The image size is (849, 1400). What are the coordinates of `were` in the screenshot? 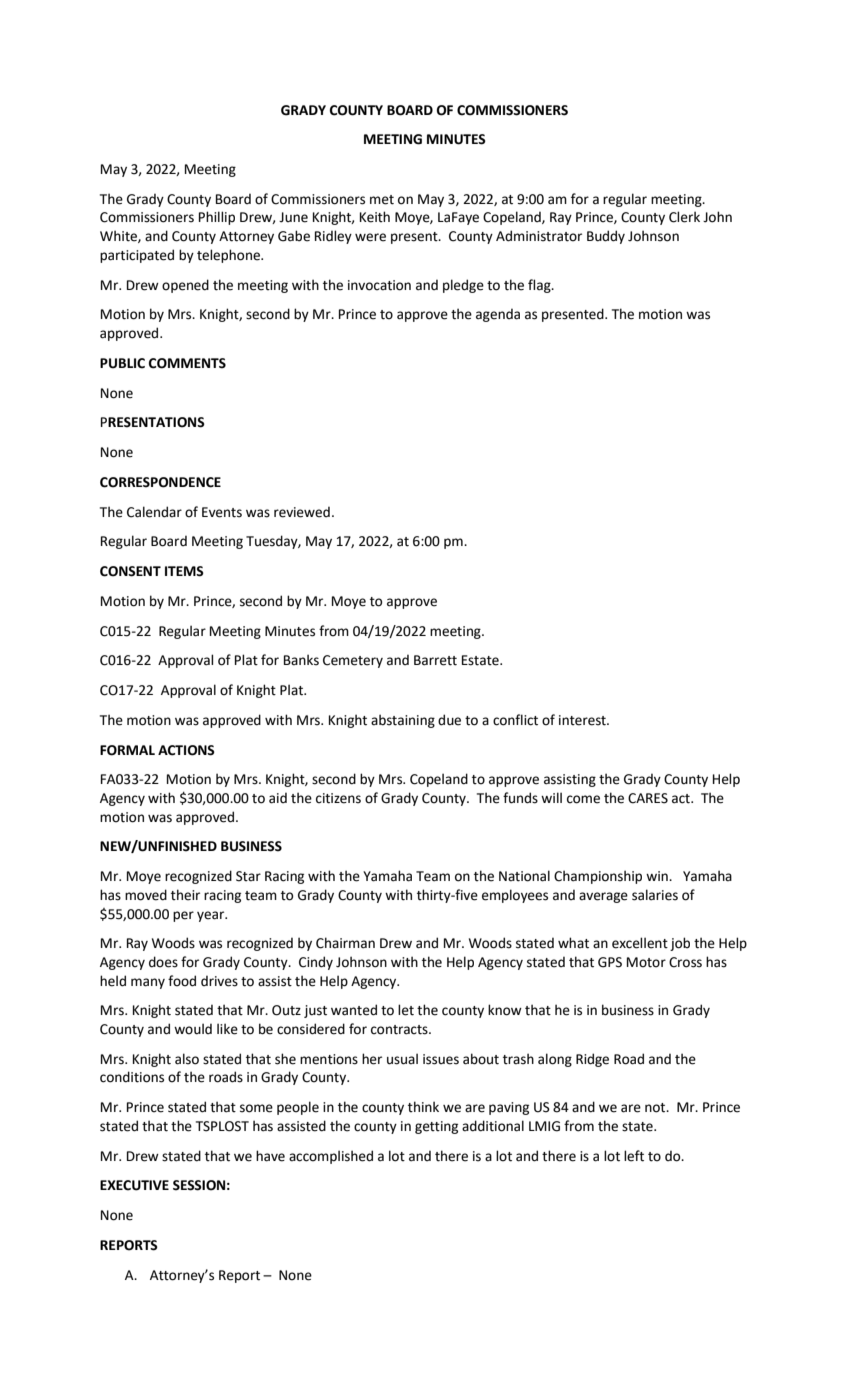 It's located at (370, 237).
